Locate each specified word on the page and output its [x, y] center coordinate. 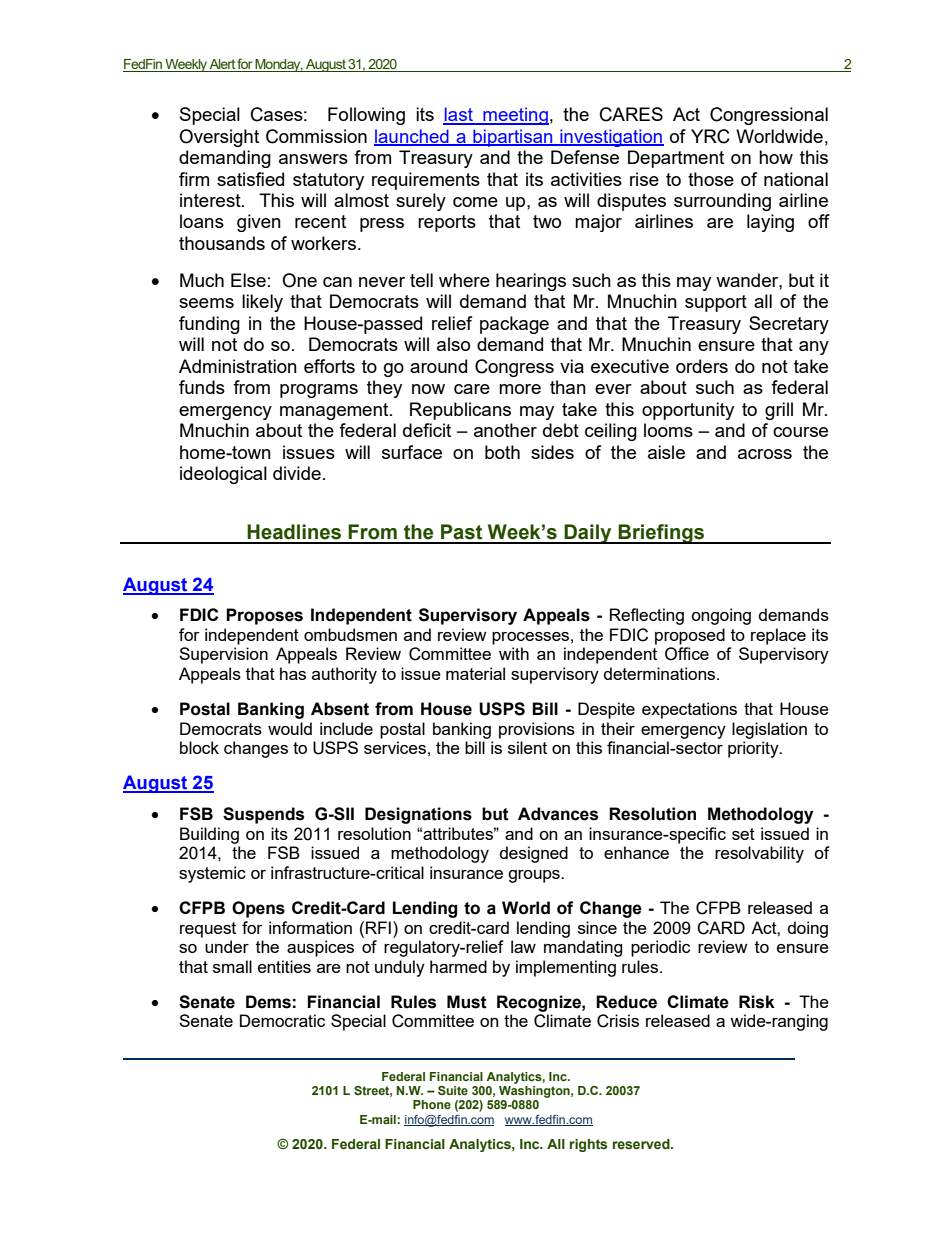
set [743, 834]
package [514, 325]
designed [534, 854]
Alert [222, 65]
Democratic [282, 1020]
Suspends [263, 815]
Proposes [264, 616]
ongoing [721, 616]
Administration [238, 366]
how [776, 157]
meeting [515, 116]
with [514, 653]
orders [702, 366]
